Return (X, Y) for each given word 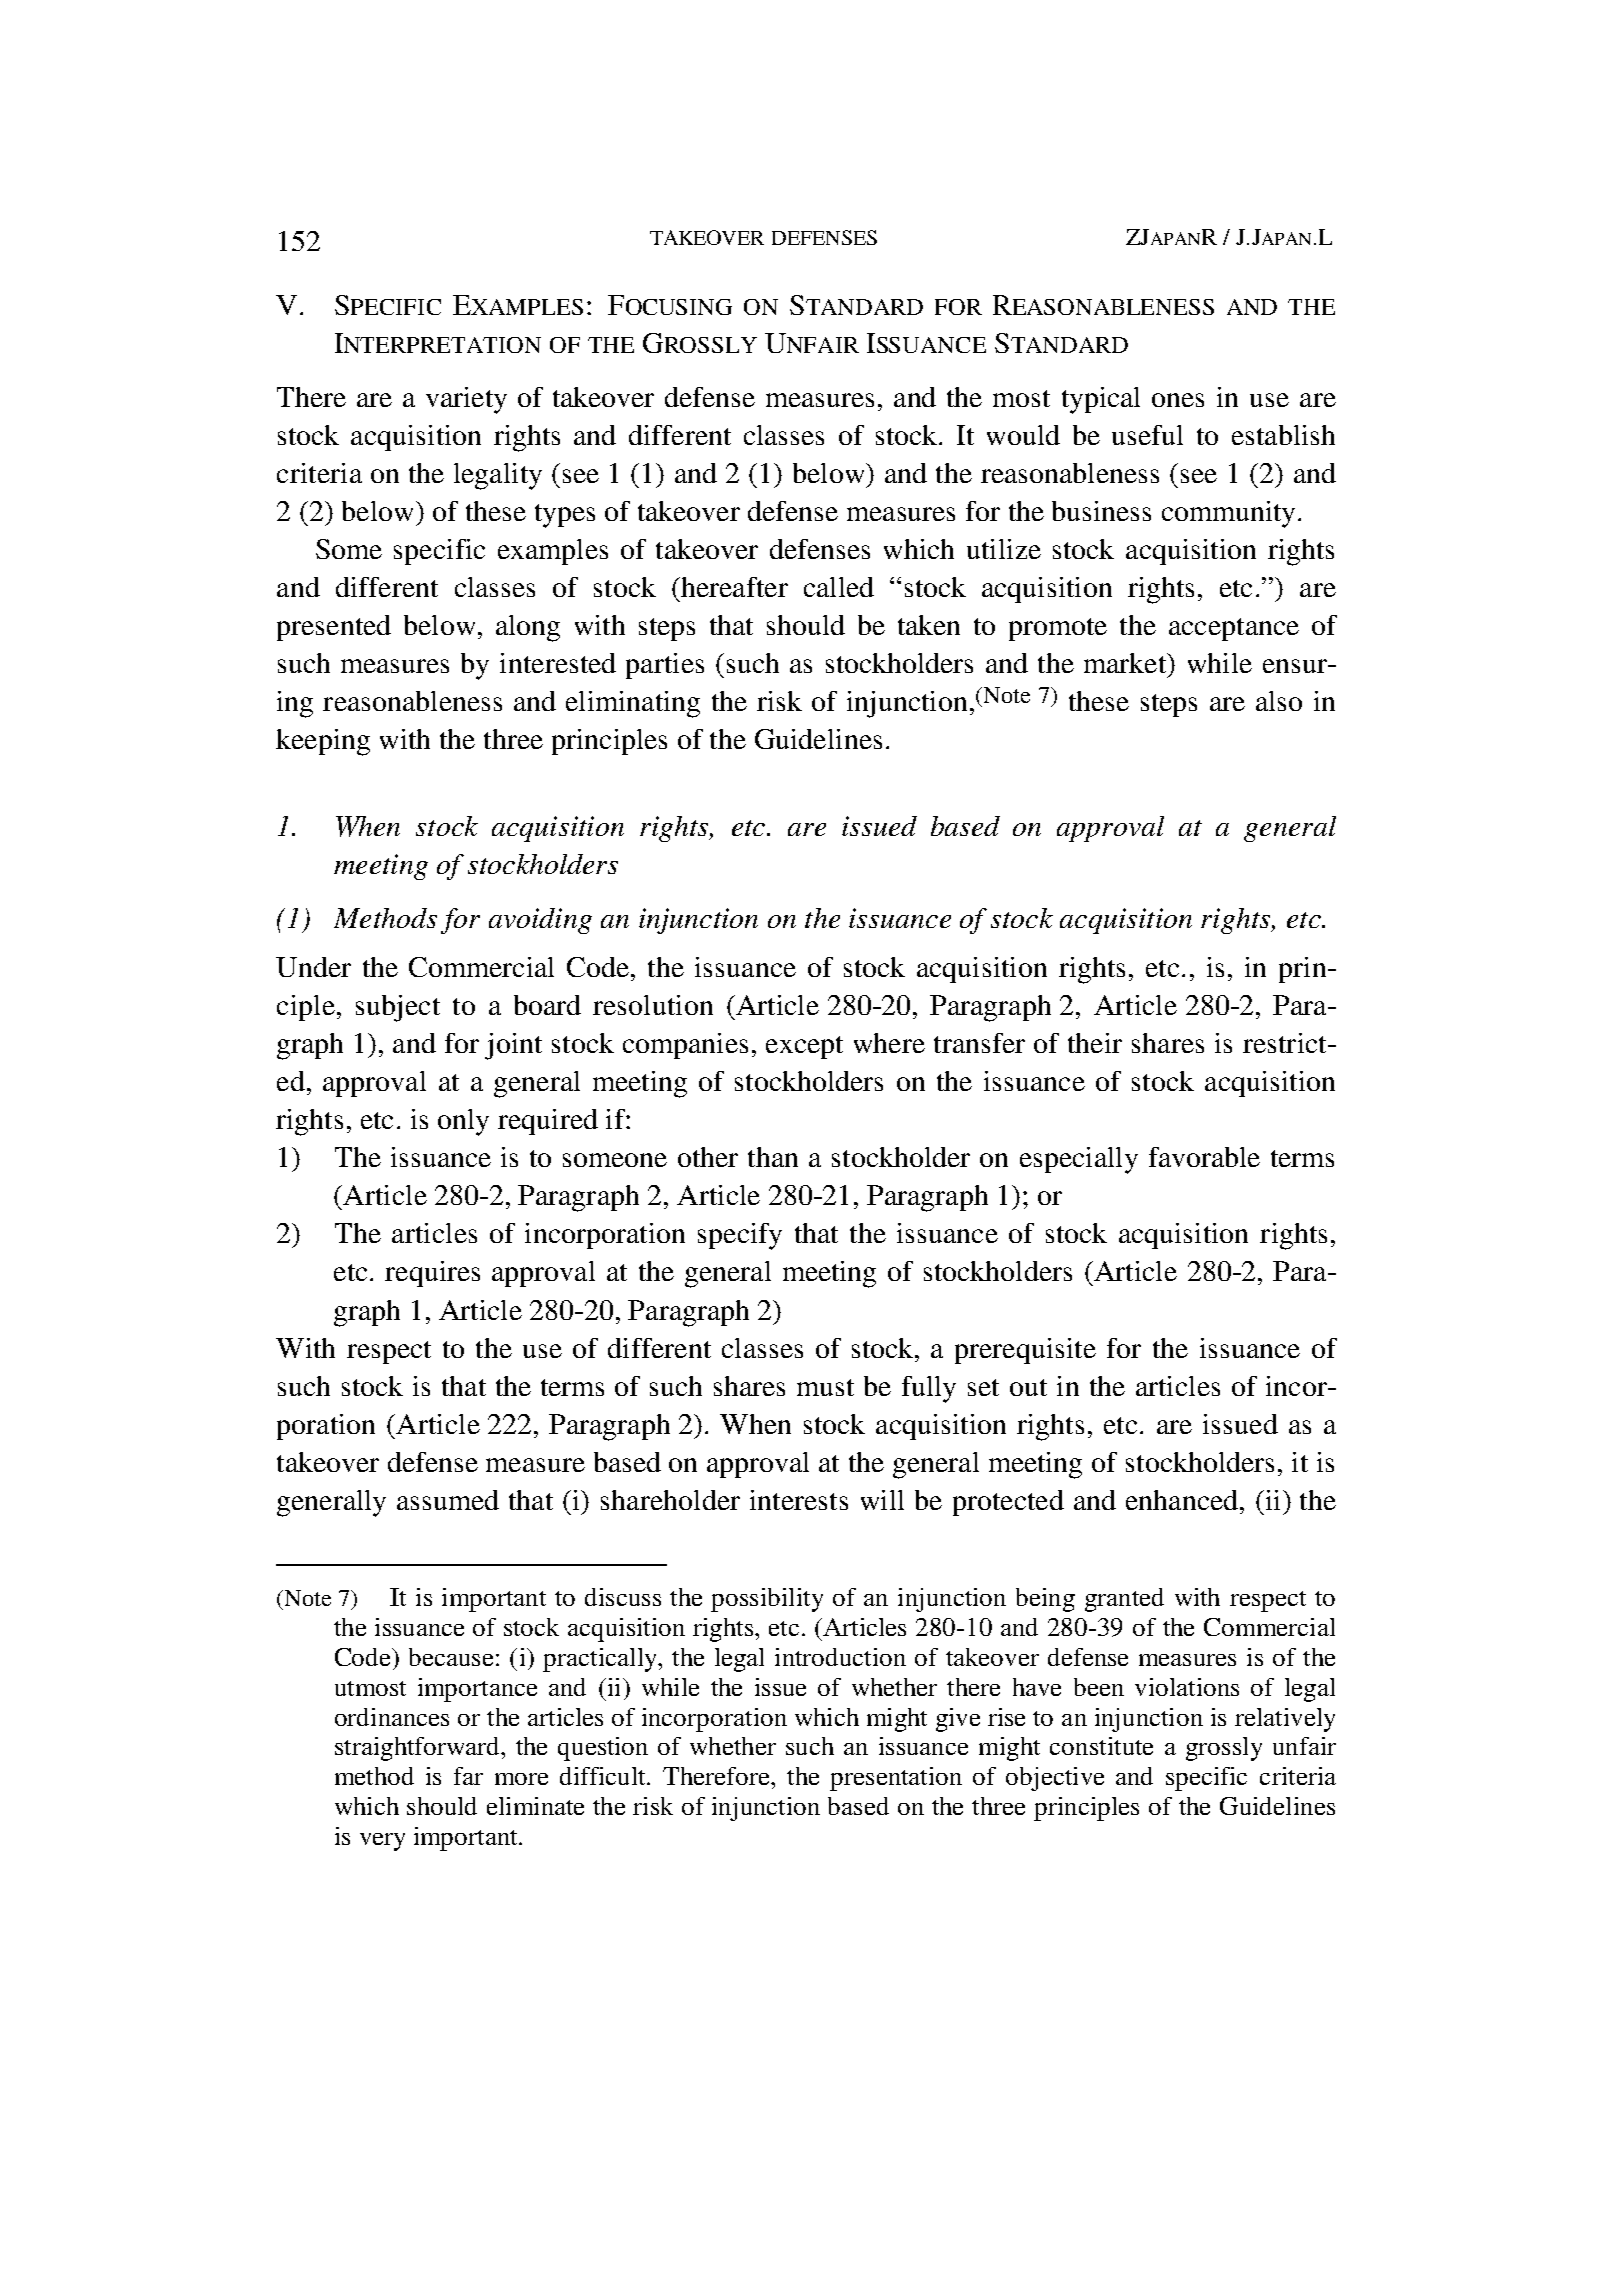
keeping (323, 742)
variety (466, 400)
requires (432, 1274)
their (1095, 1043)
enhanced (1183, 1500)
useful (1147, 435)
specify (740, 1236)
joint (513, 1046)
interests (799, 1500)
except (804, 1047)
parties (665, 666)
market (1126, 663)
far (468, 1776)
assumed (448, 1500)
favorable (1204, 1157)
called (839, 587)
